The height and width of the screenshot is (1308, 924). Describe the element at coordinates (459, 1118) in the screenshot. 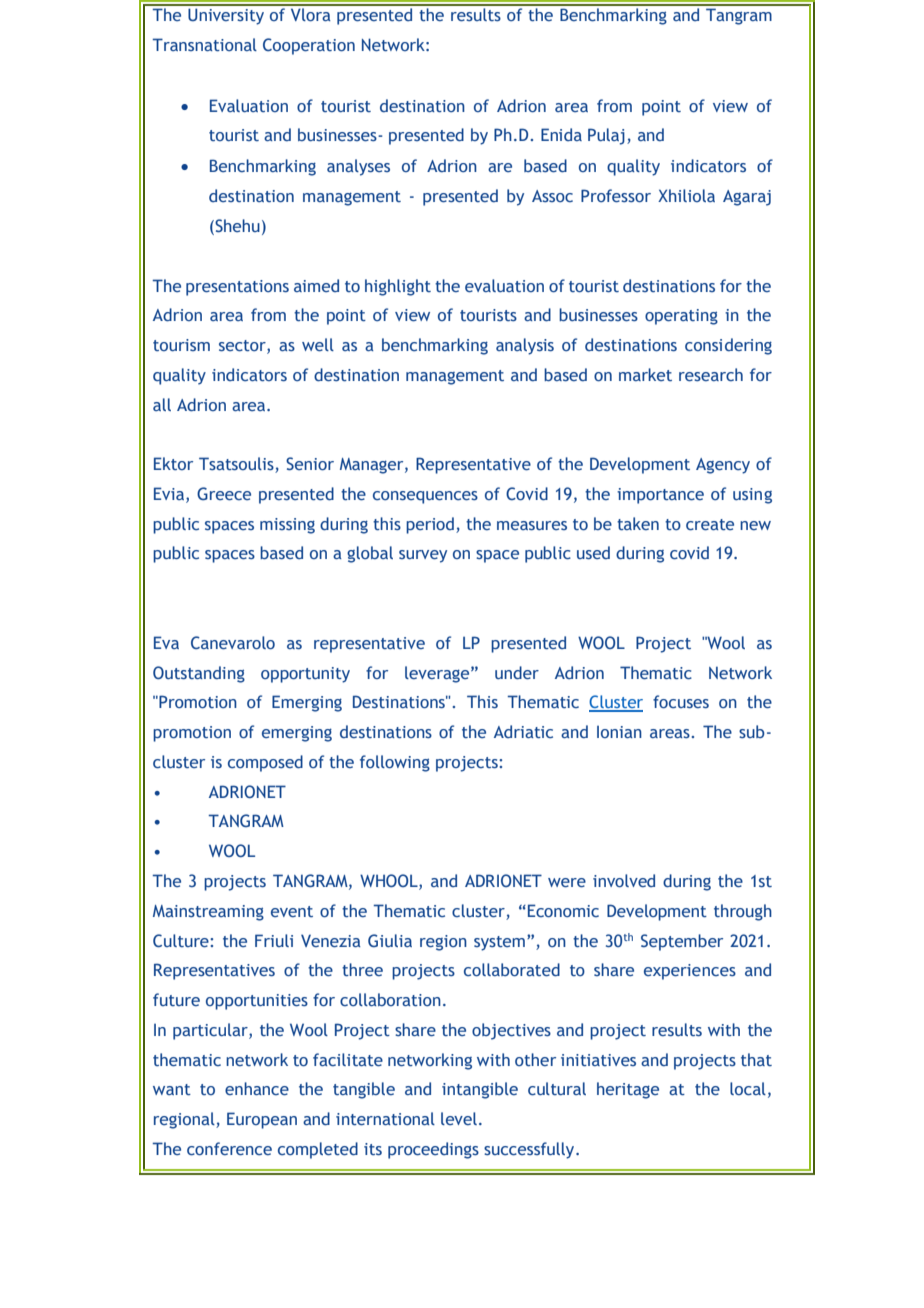

I see `level` at that location.
